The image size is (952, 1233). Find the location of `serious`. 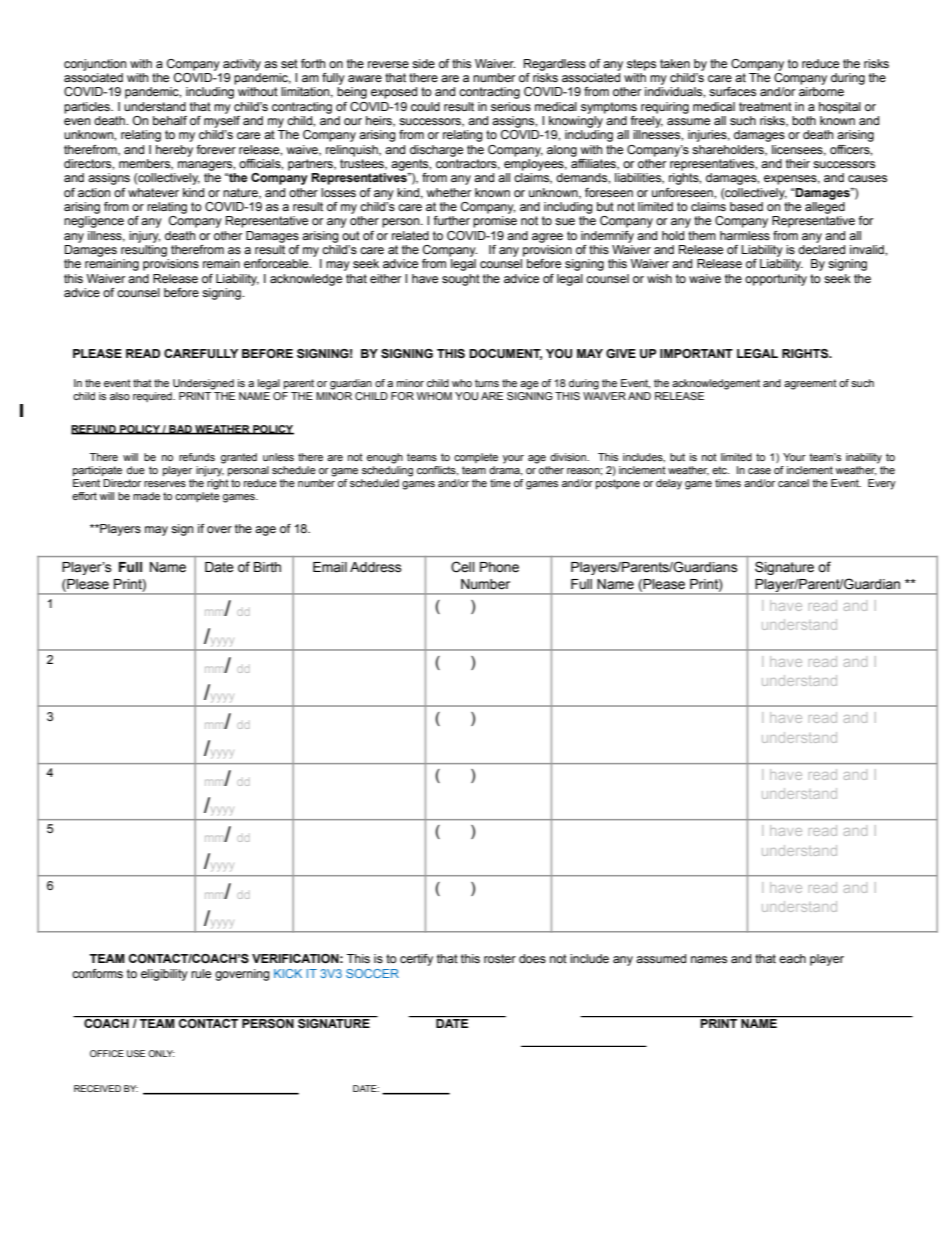

serious is located at coordinates (511, 106).
